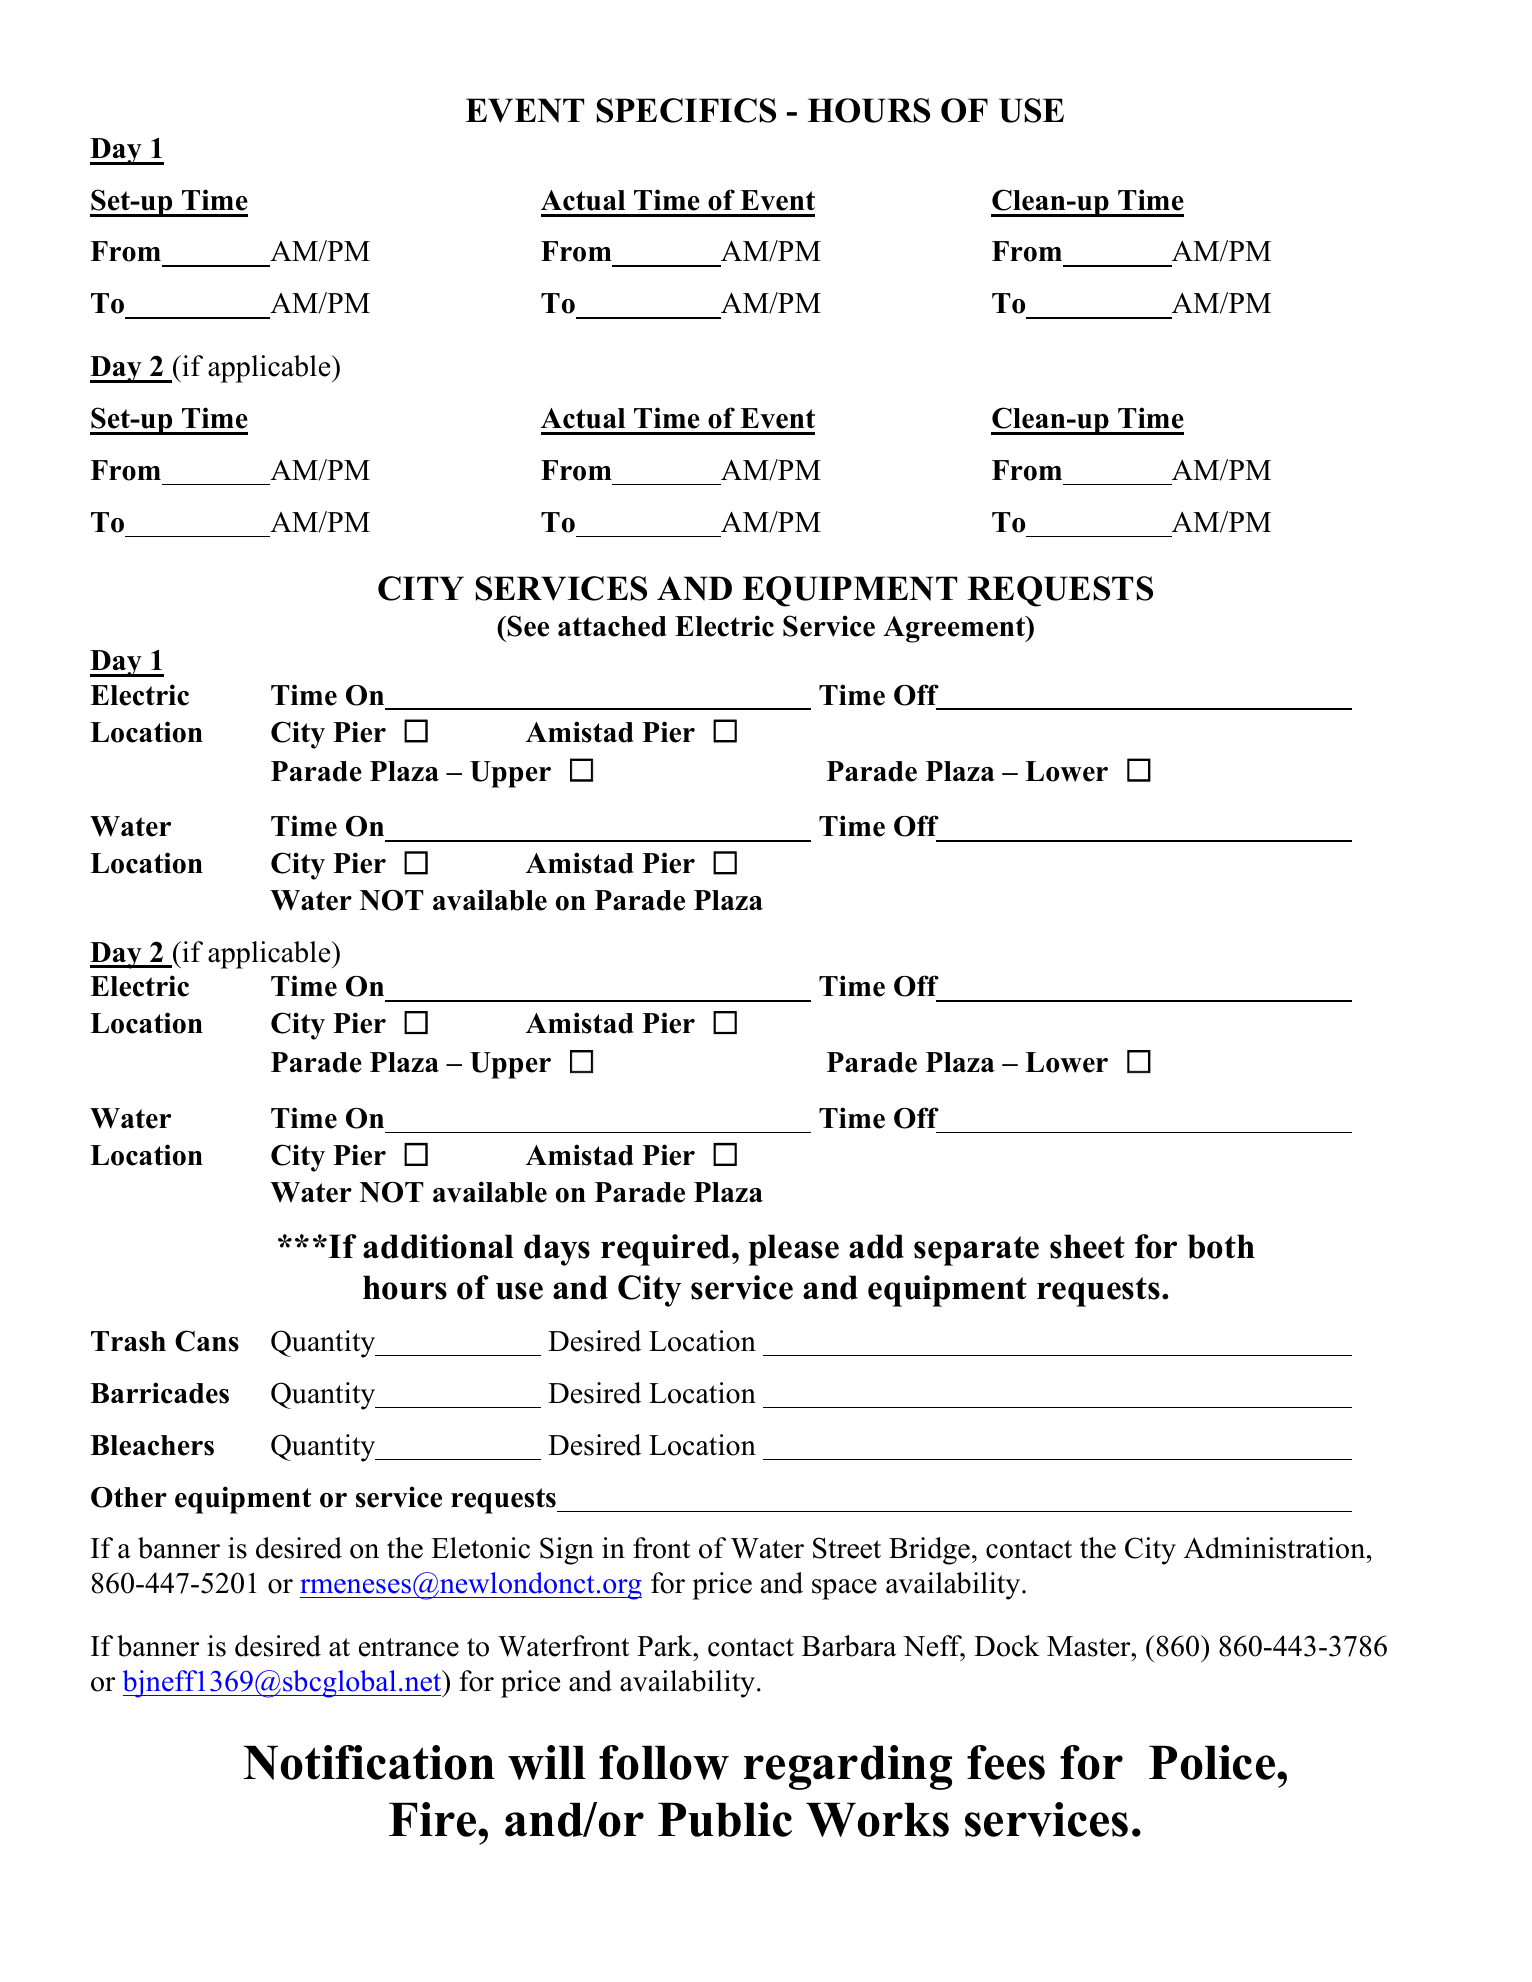 The width and height of the image is (1532, 1982). I want to click on SPECIFICS, so click(686, 110).
